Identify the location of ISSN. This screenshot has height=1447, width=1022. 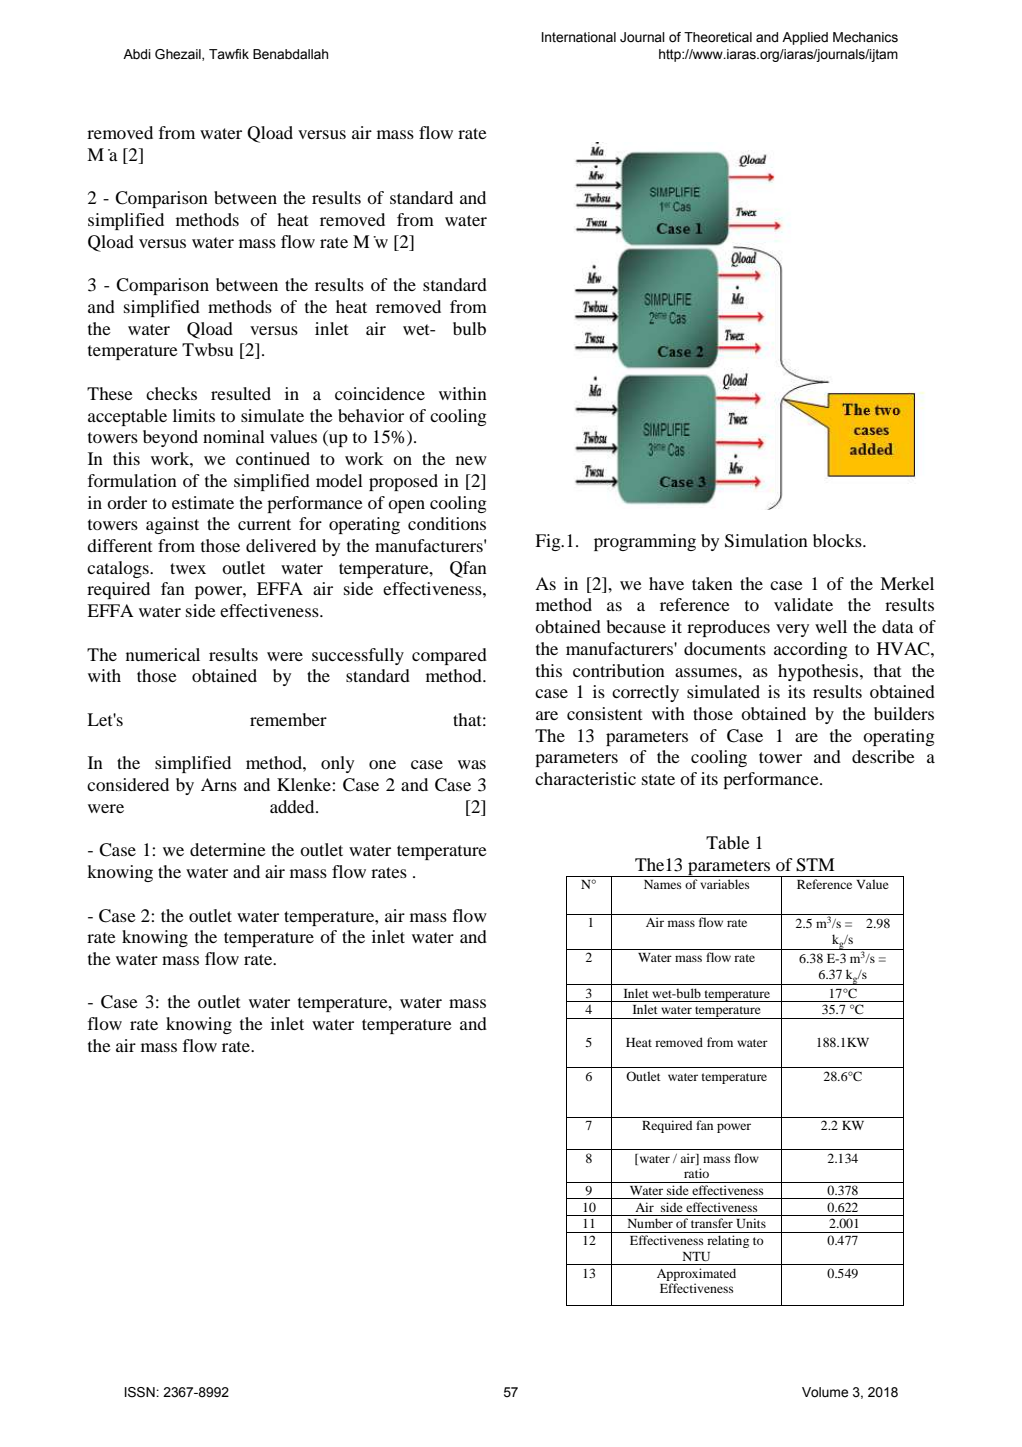
(141, 1392).
